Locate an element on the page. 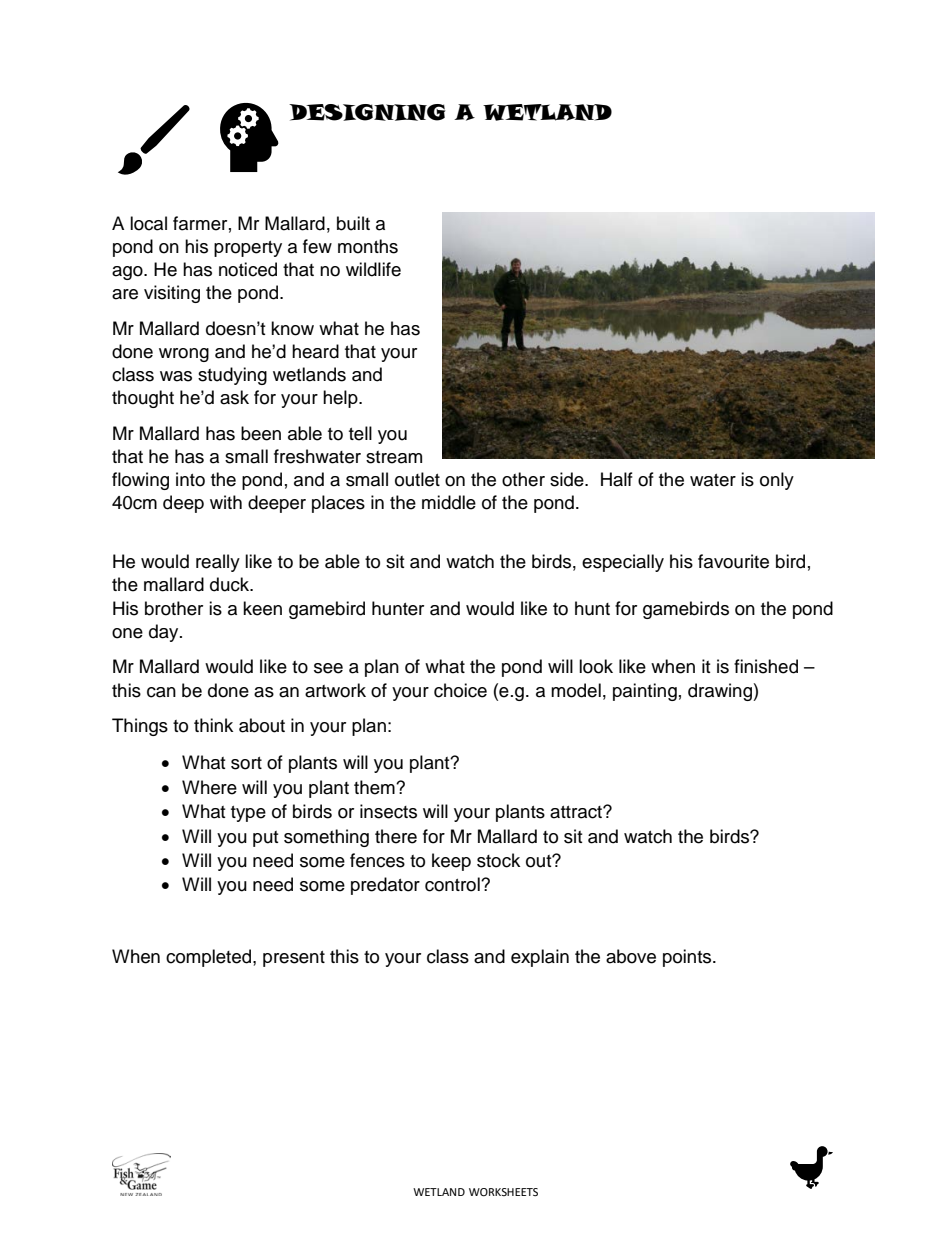 This page has width=952, height=1233. months is located at coordinates (368, 246).
